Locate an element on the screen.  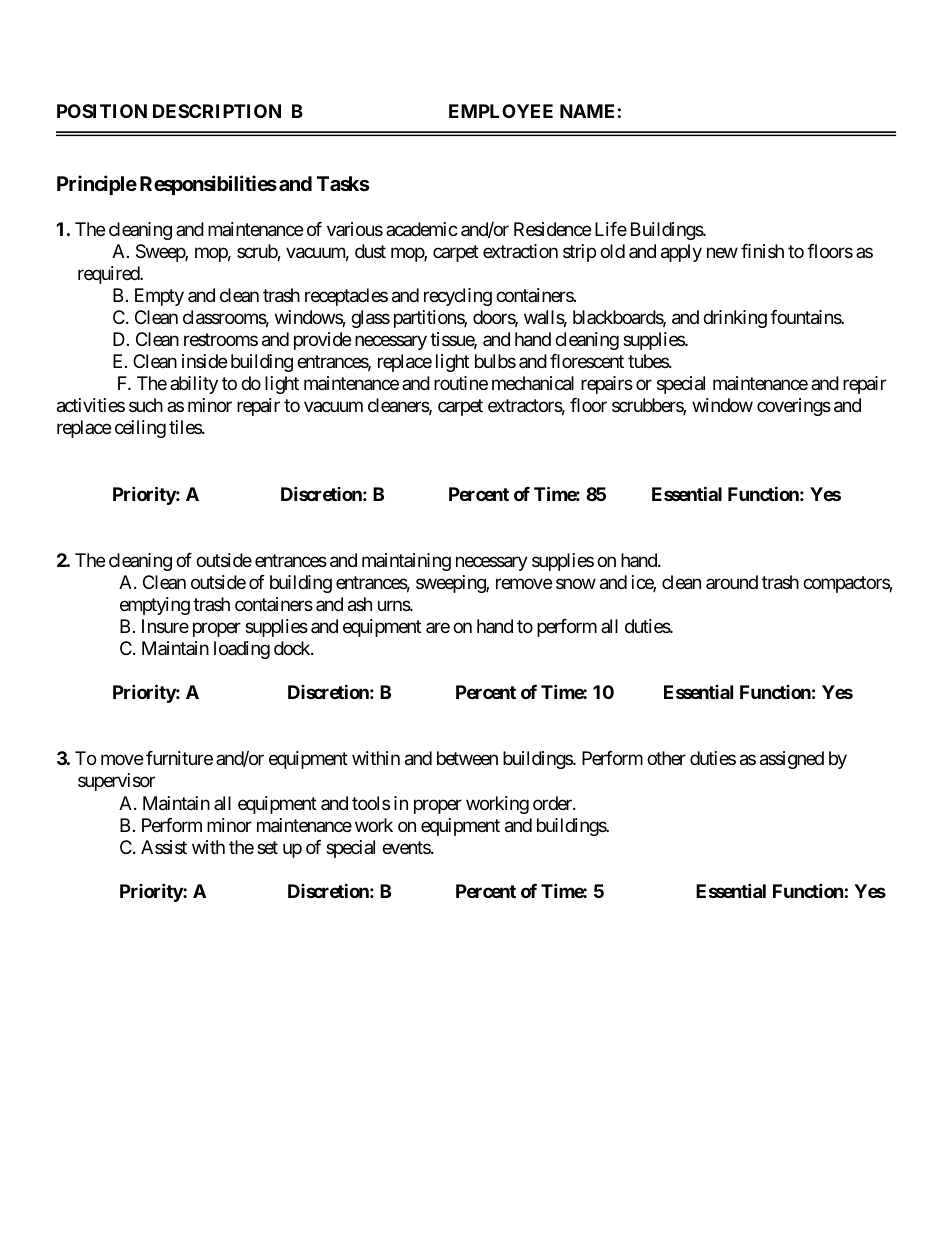
NAME is located at coordinates (587, 111).
